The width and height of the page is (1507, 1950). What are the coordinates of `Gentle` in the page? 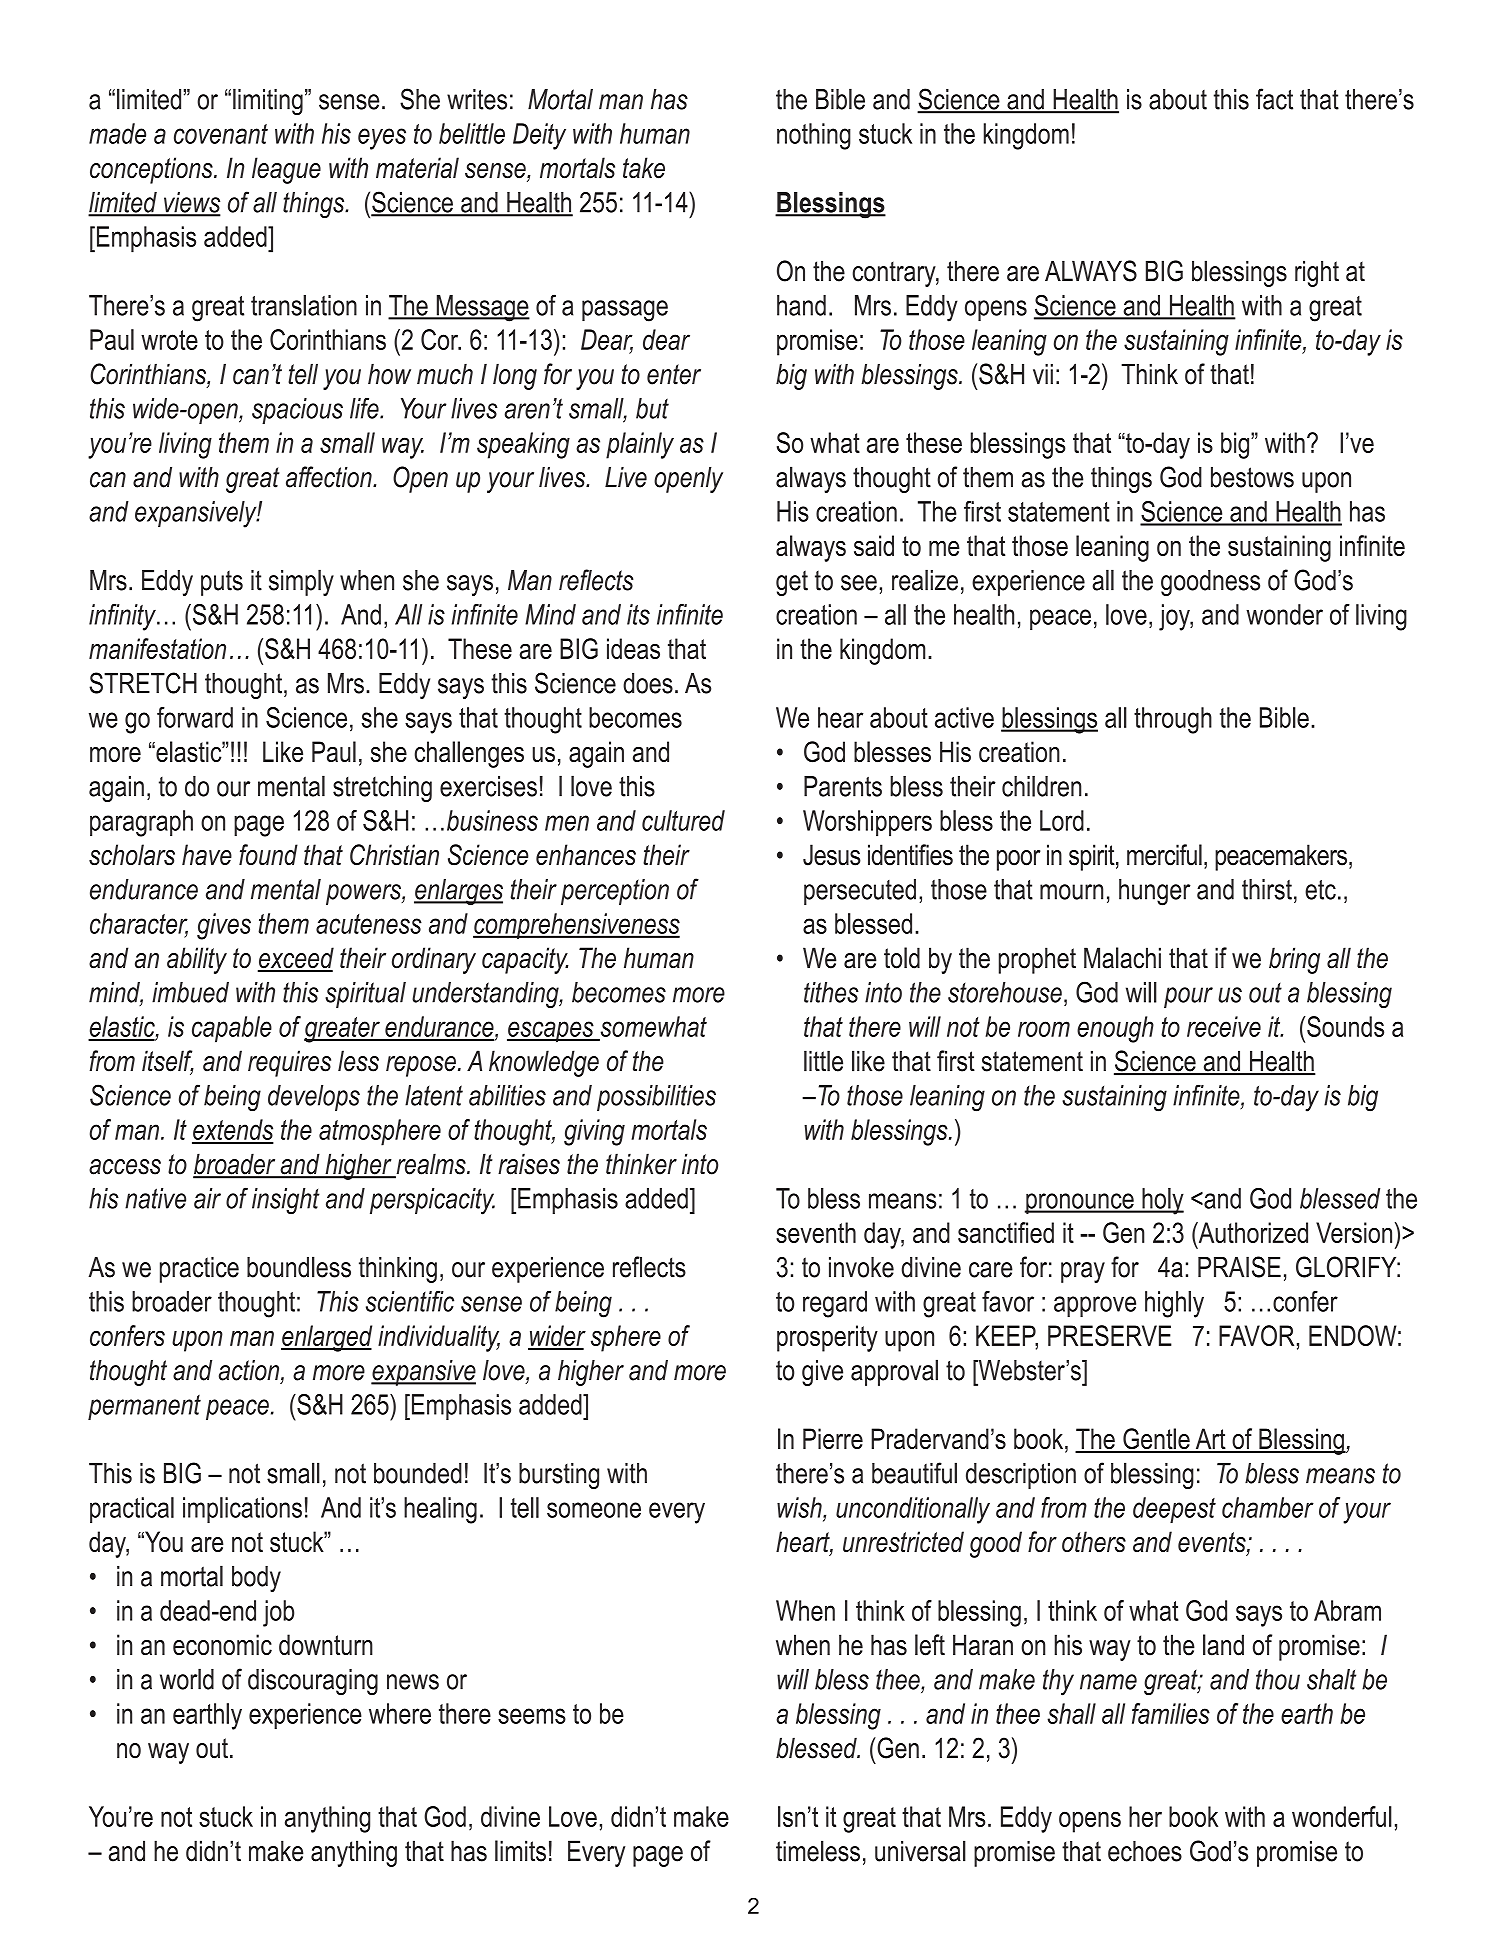 It's located at (1156, 1440).
